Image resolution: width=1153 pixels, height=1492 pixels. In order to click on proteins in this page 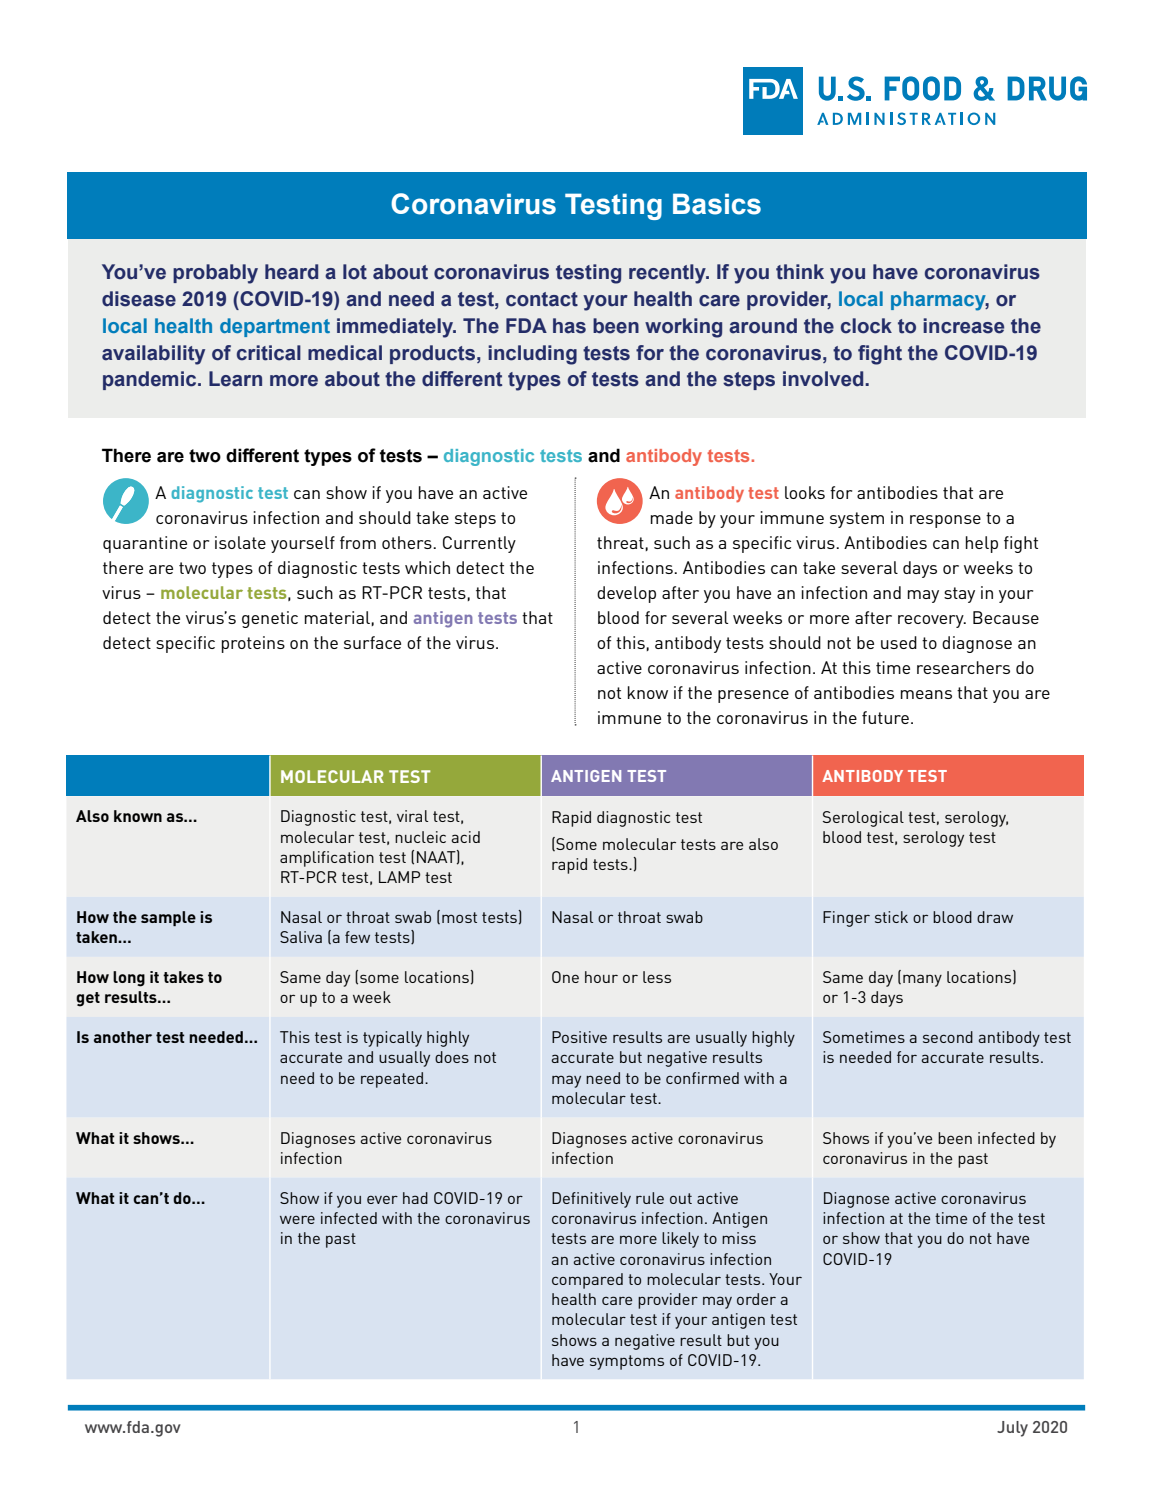, I will do `click(253, 644)`.
